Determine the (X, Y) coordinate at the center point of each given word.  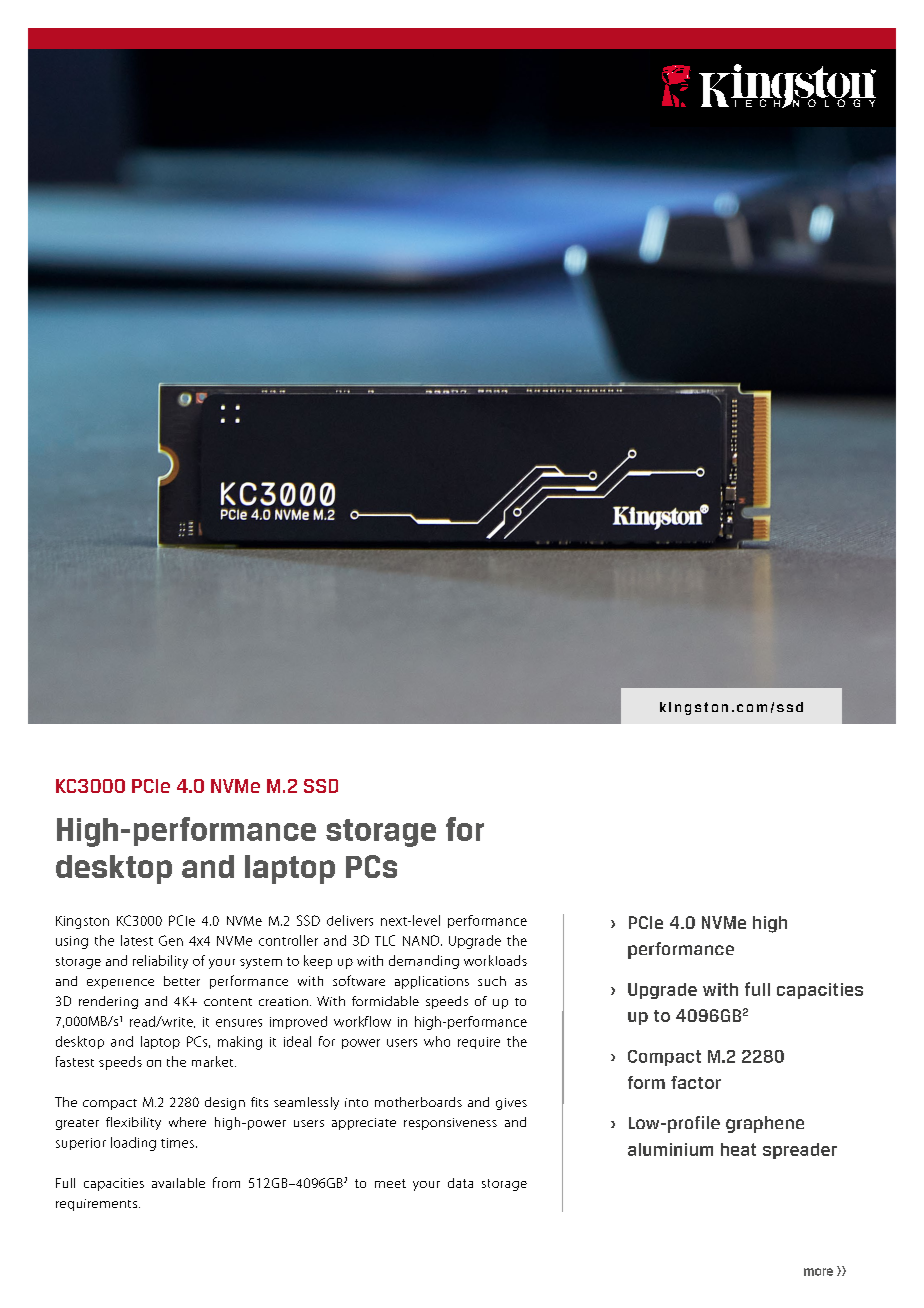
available (178, 1183)
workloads (495, 960)
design (225, 1103)
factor (696, 1082)
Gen (171, 940)
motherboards (418, 1102)
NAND (422, 940)
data (460, 1183)
